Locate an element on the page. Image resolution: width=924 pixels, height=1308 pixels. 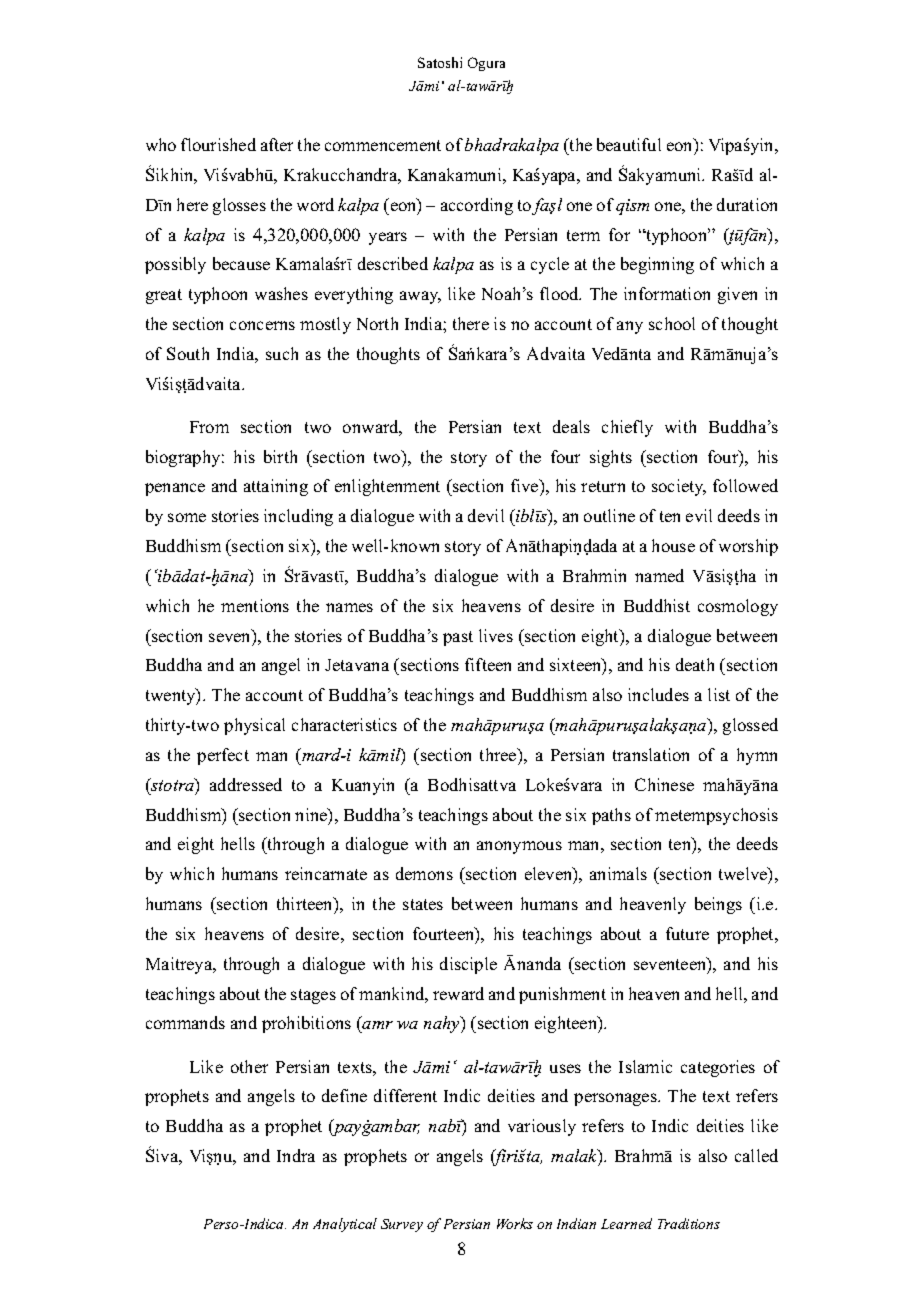
past is located at coordinates (458, 638).
